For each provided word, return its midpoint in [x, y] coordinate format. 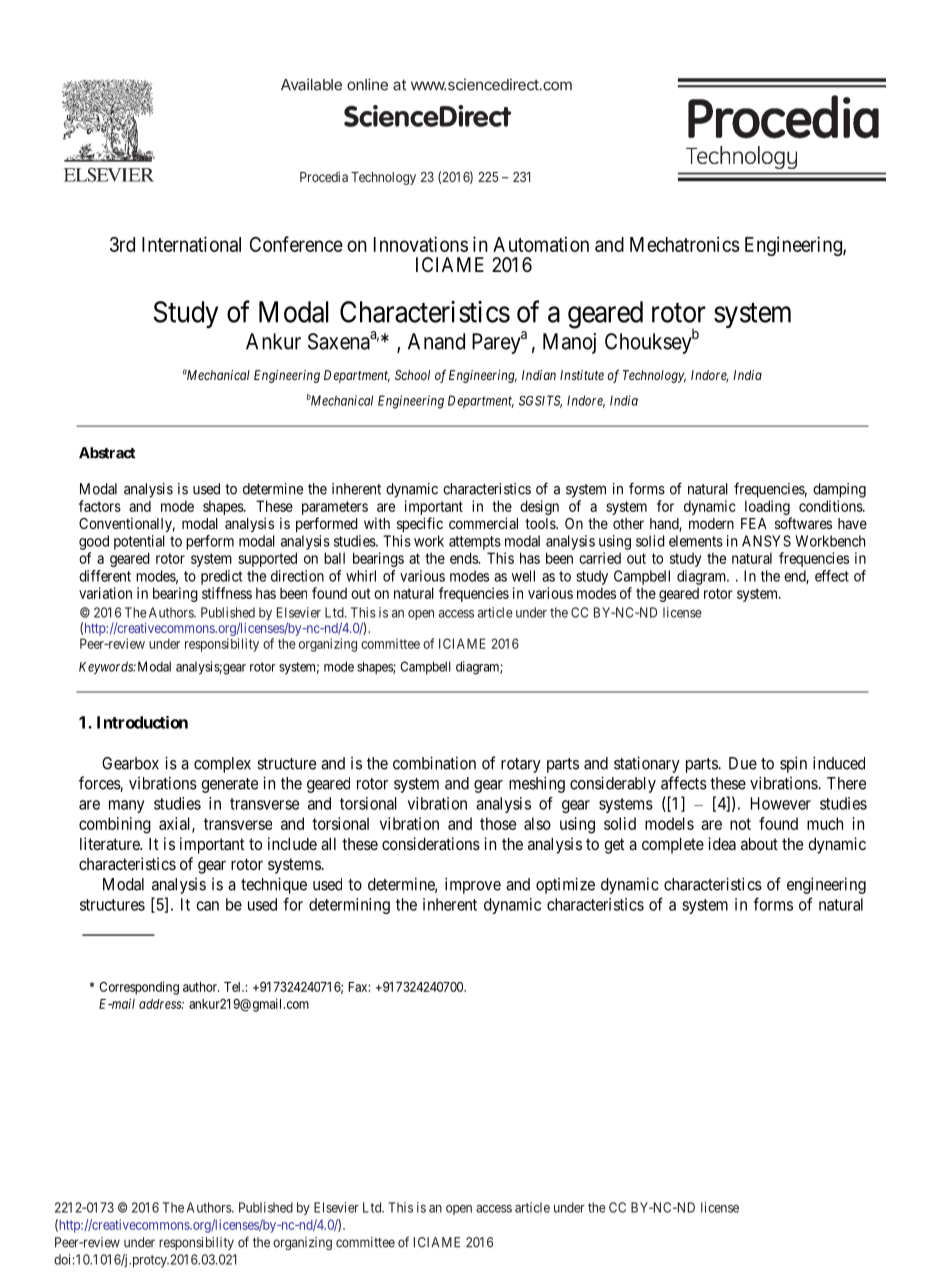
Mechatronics [685, 244]
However [781, 803]
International [191, 244]
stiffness [227, 593]
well [523, 576]
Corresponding [139, 988]
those [498, 823]
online [367, 84]
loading [767, 507]
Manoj [569, 343]
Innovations [421, 244]
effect [832, 576]
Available [311, 84]
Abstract [107, 453]
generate [229, 785]
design [539, 507]
